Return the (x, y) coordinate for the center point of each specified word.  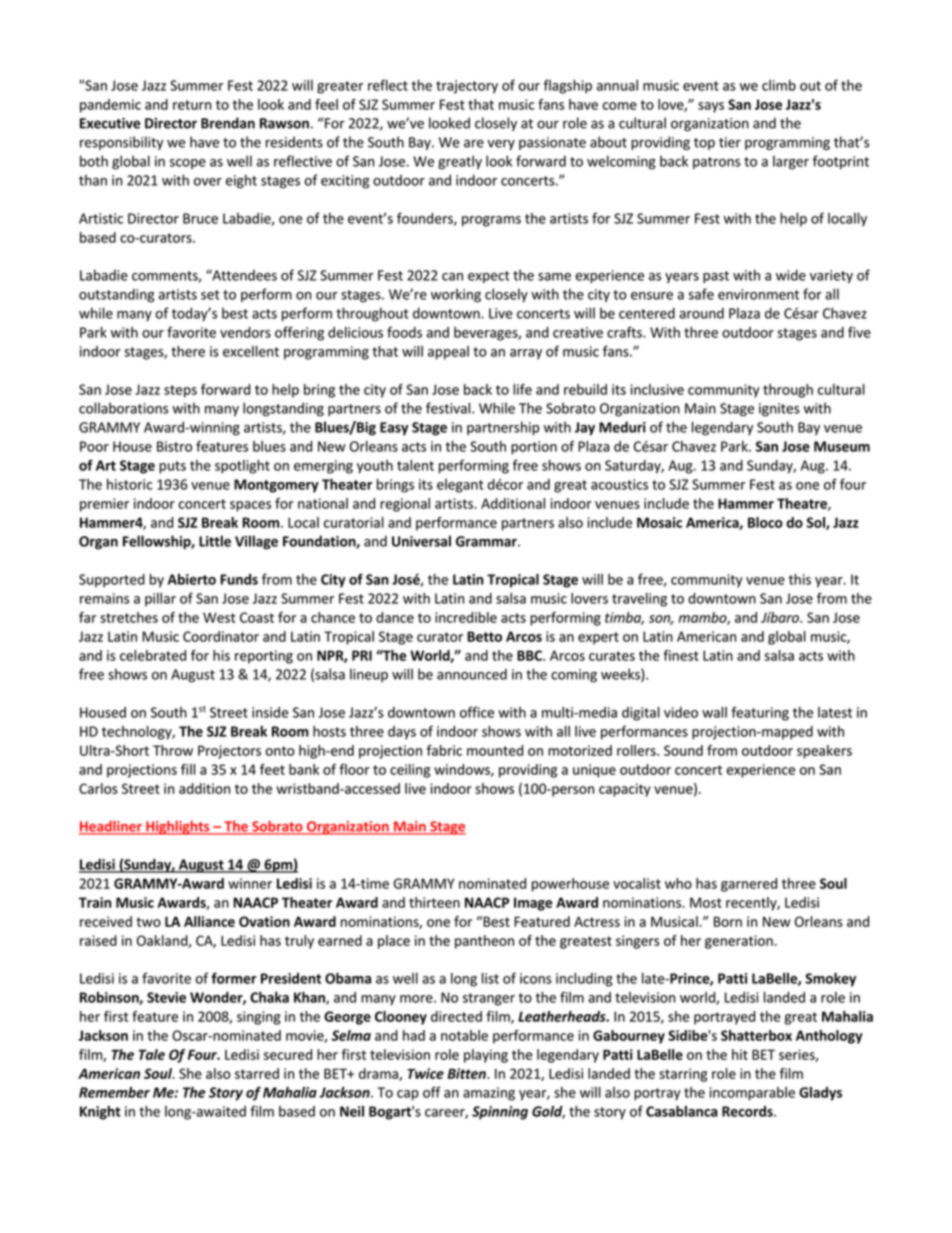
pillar (160, 600)
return (192, 105)
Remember (114, 1092)
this (800, 579)
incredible (466, 617)
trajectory (467, 87)
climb (779, 85)
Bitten (467, 1073)
